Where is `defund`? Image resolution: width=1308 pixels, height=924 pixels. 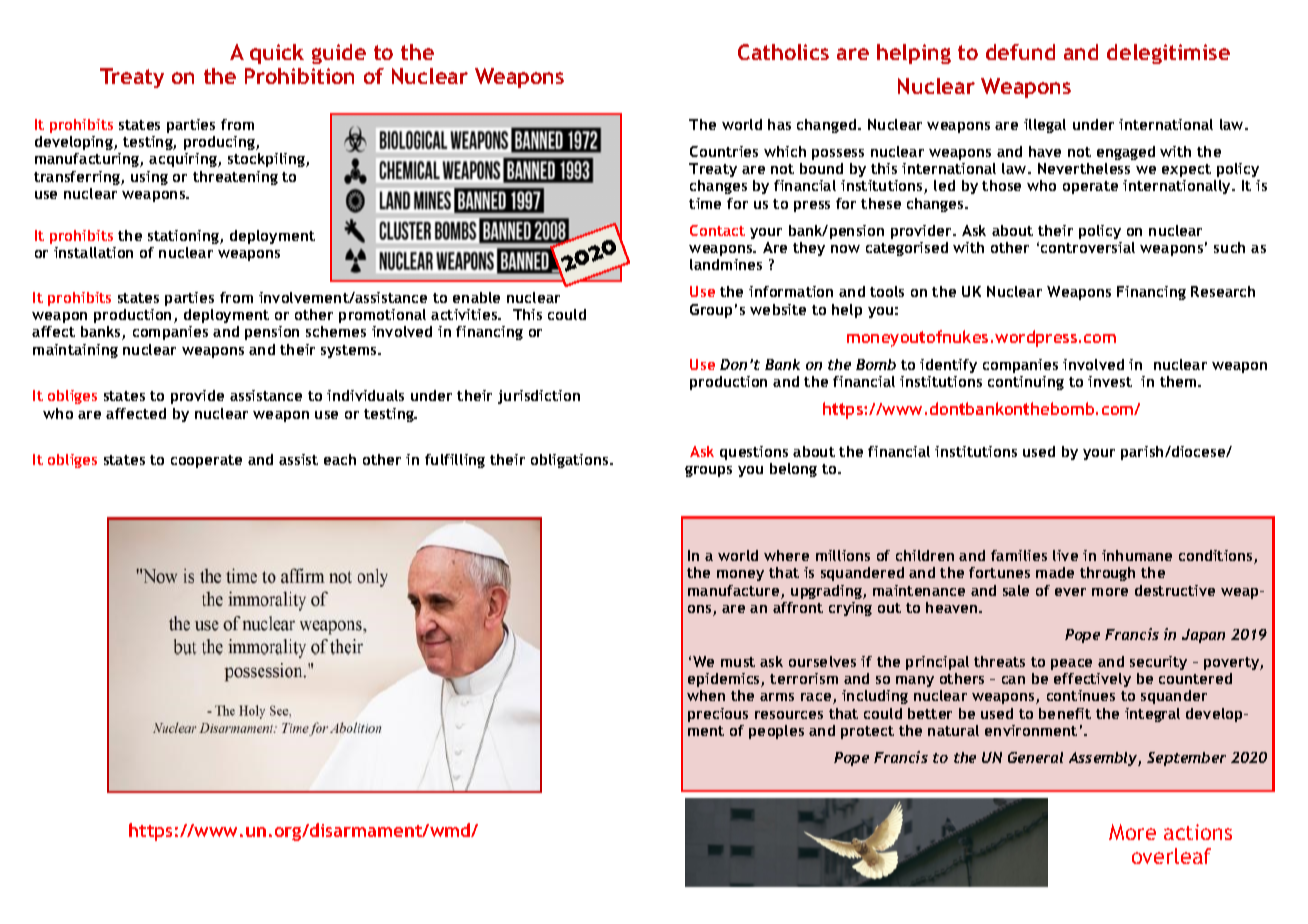
defund is located at coordinates (1020, 52).
